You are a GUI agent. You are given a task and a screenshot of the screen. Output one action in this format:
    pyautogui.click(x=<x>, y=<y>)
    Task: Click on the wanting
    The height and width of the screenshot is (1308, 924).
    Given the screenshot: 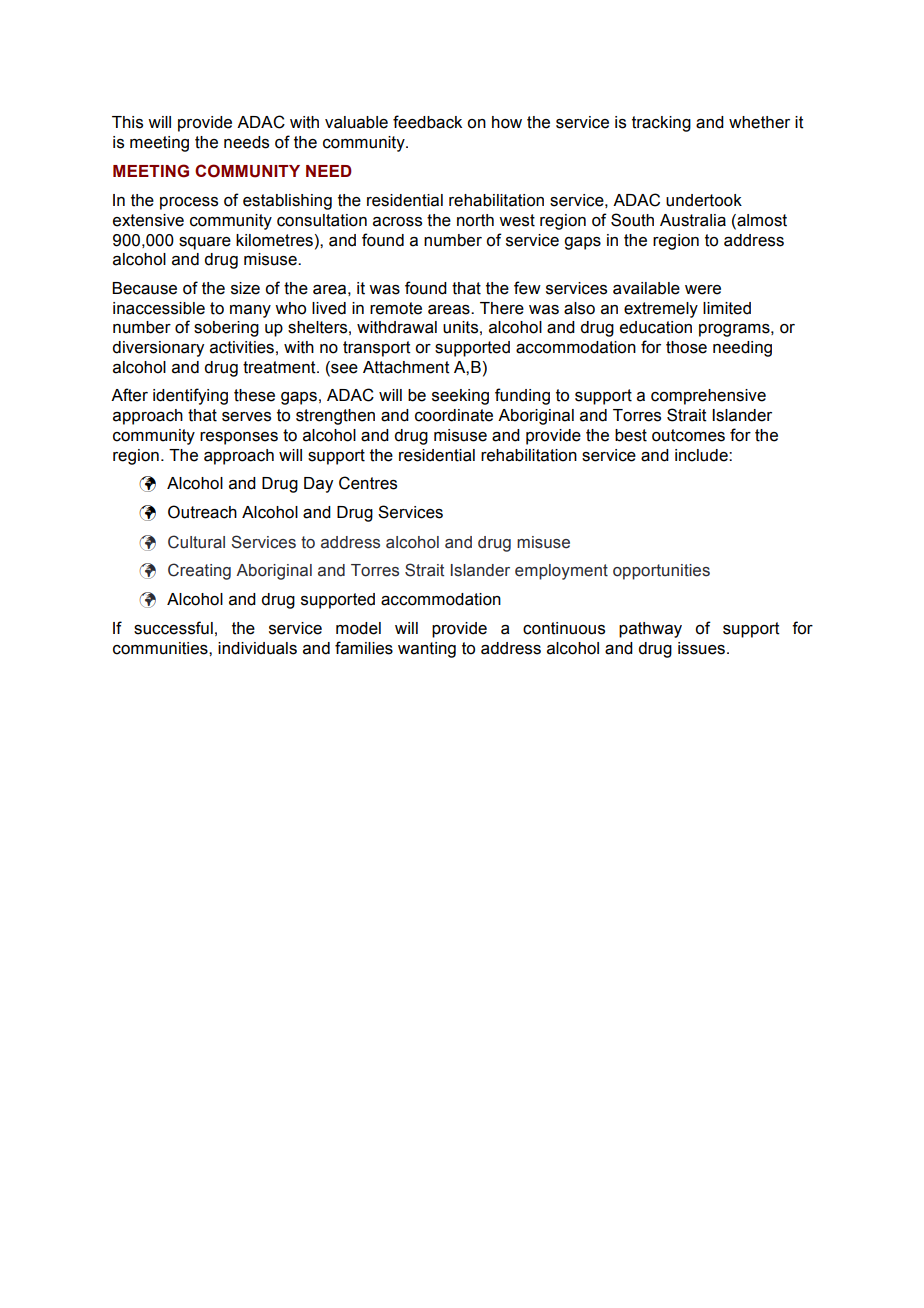 What is the action you would take?
    pyautogui.click(x=427, y=650)
